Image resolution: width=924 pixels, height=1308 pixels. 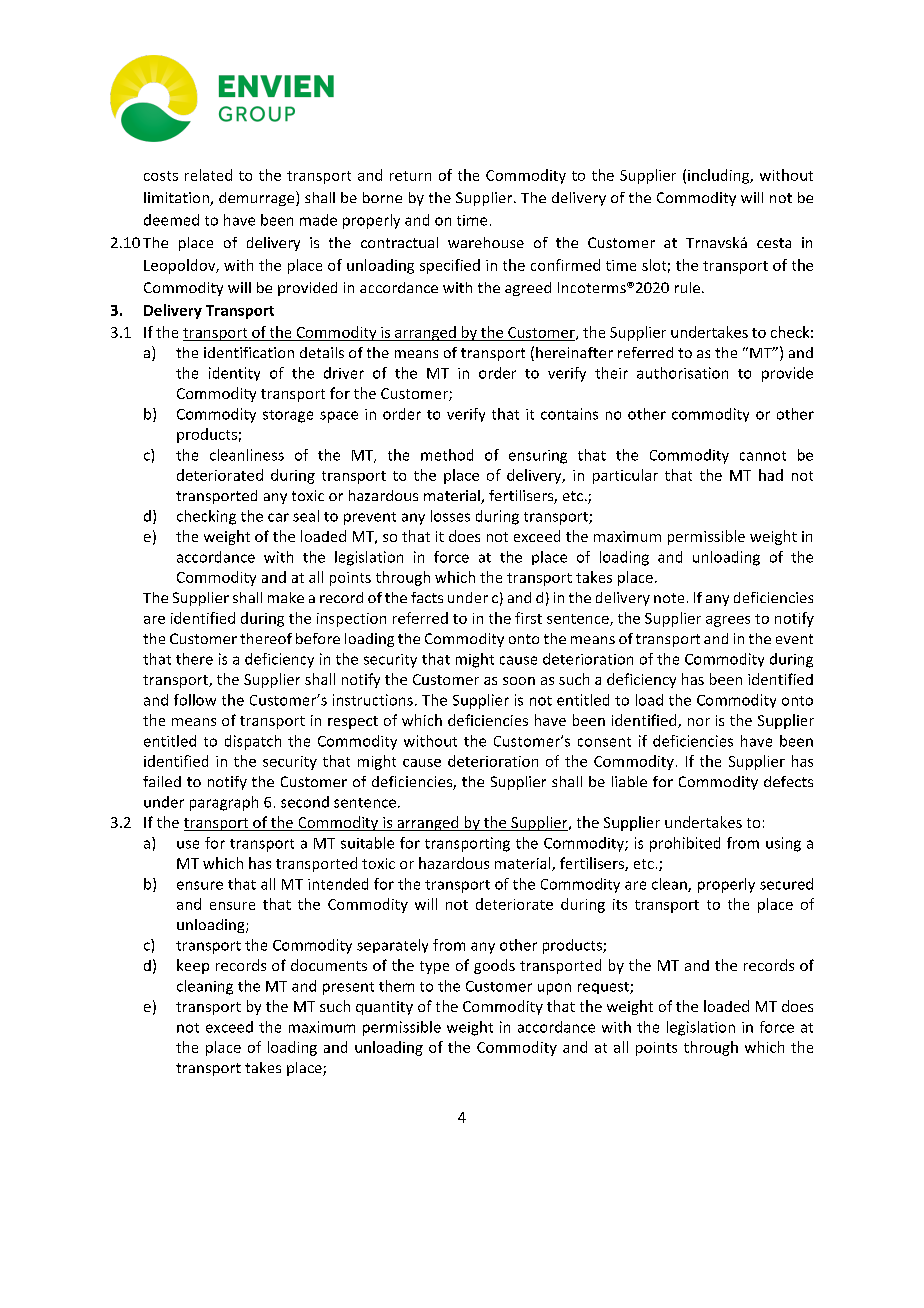 What do you see at coordinates (195, 700) in the screenshot?
I see `follow` at bounding box center [195, 700].
